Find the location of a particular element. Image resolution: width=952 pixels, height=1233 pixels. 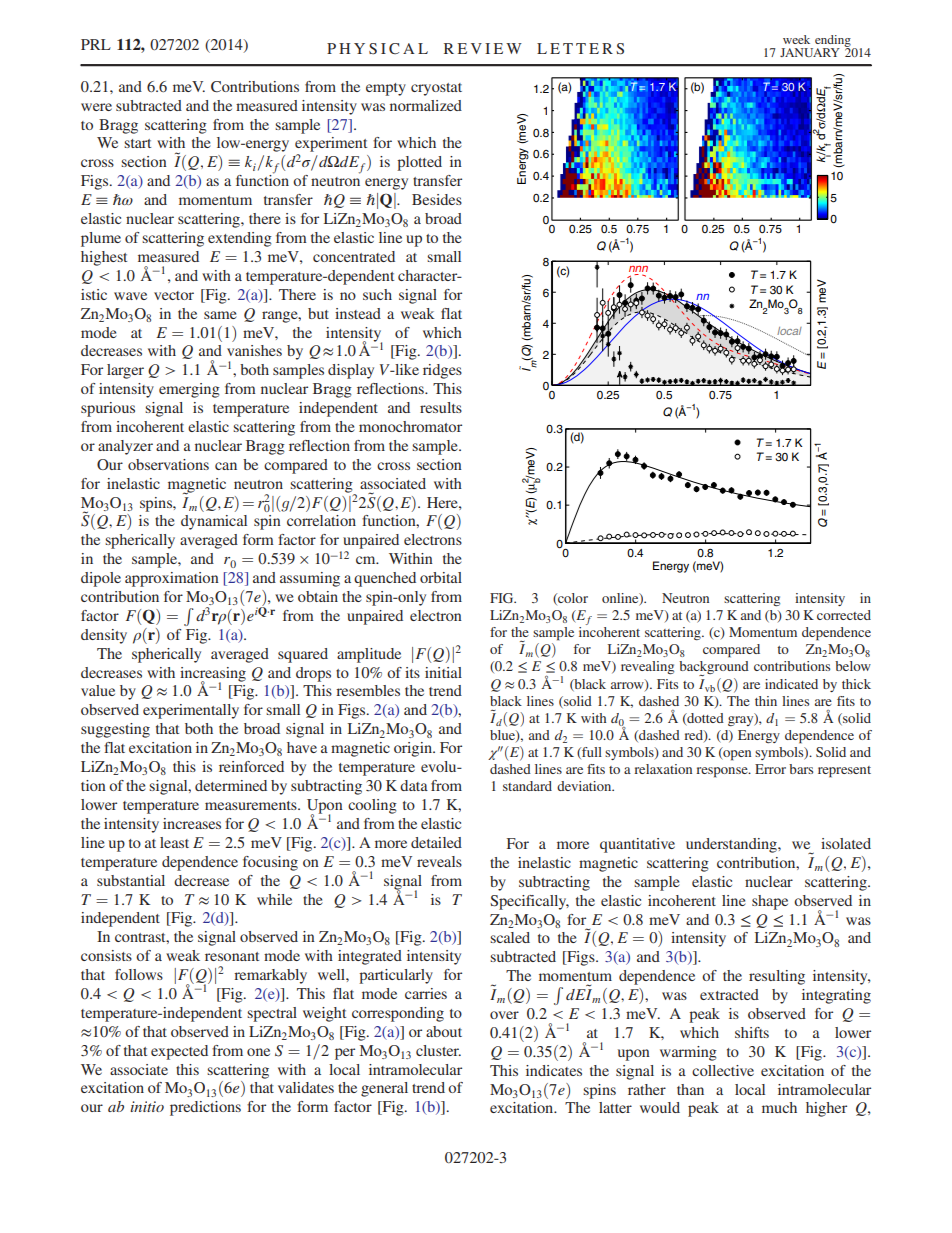

results is located at coordinates (441, 407).
